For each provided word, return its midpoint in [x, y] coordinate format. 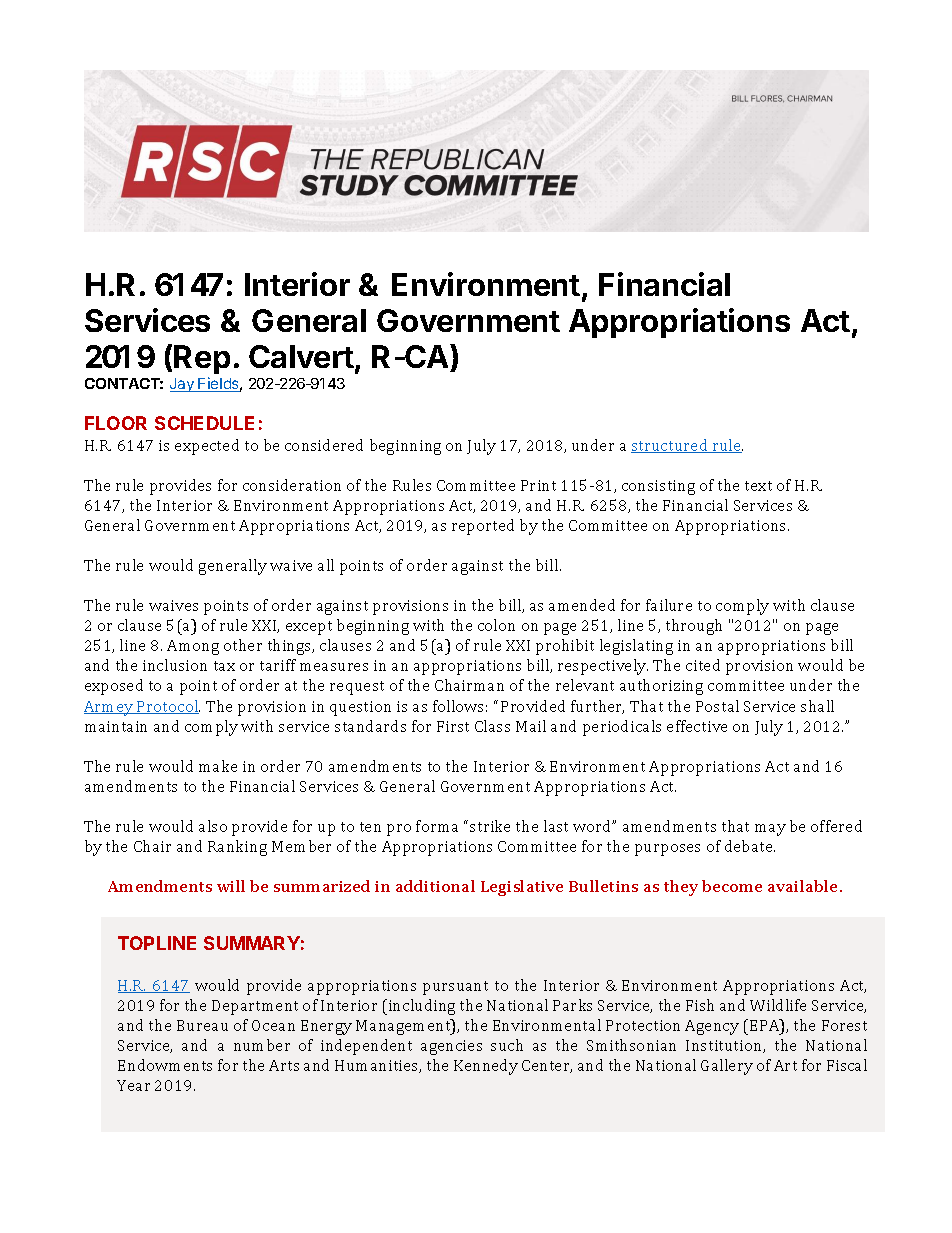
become [732, 886]
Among [193, 647]
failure [669, 605]
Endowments [165, 1065]
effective [697, 726]
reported [483, 527]
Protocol [167, 707]
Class [492, 726]
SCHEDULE [204, 423]
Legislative [522, 888]
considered [324, 445]
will [231, 886]
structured [671, 446]
